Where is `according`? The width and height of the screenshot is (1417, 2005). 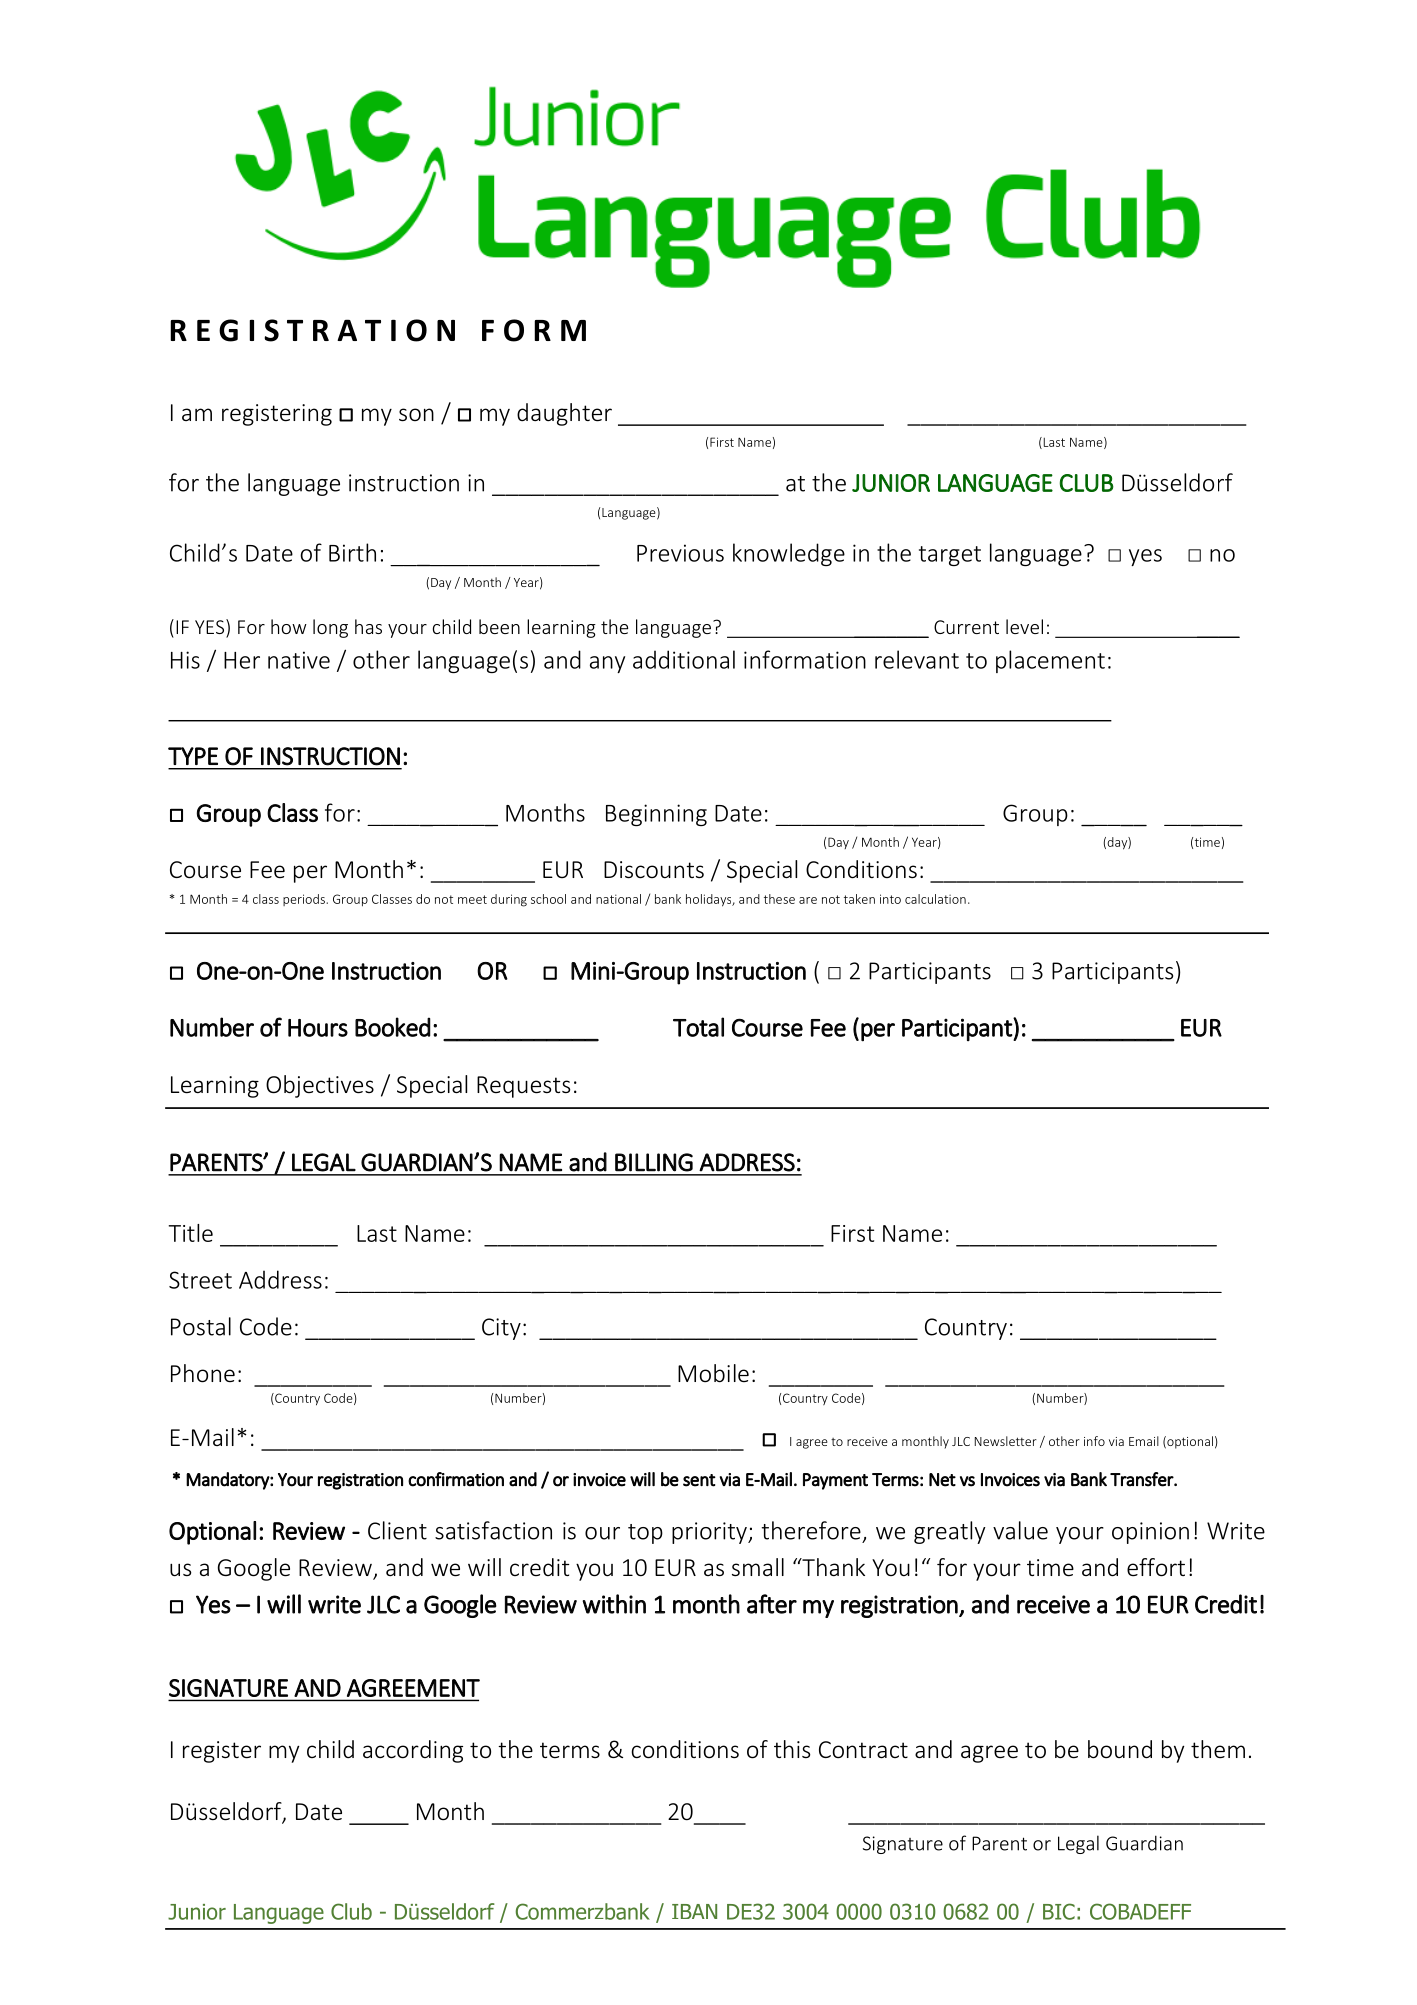
according is located at coordinates (413, 1751).
